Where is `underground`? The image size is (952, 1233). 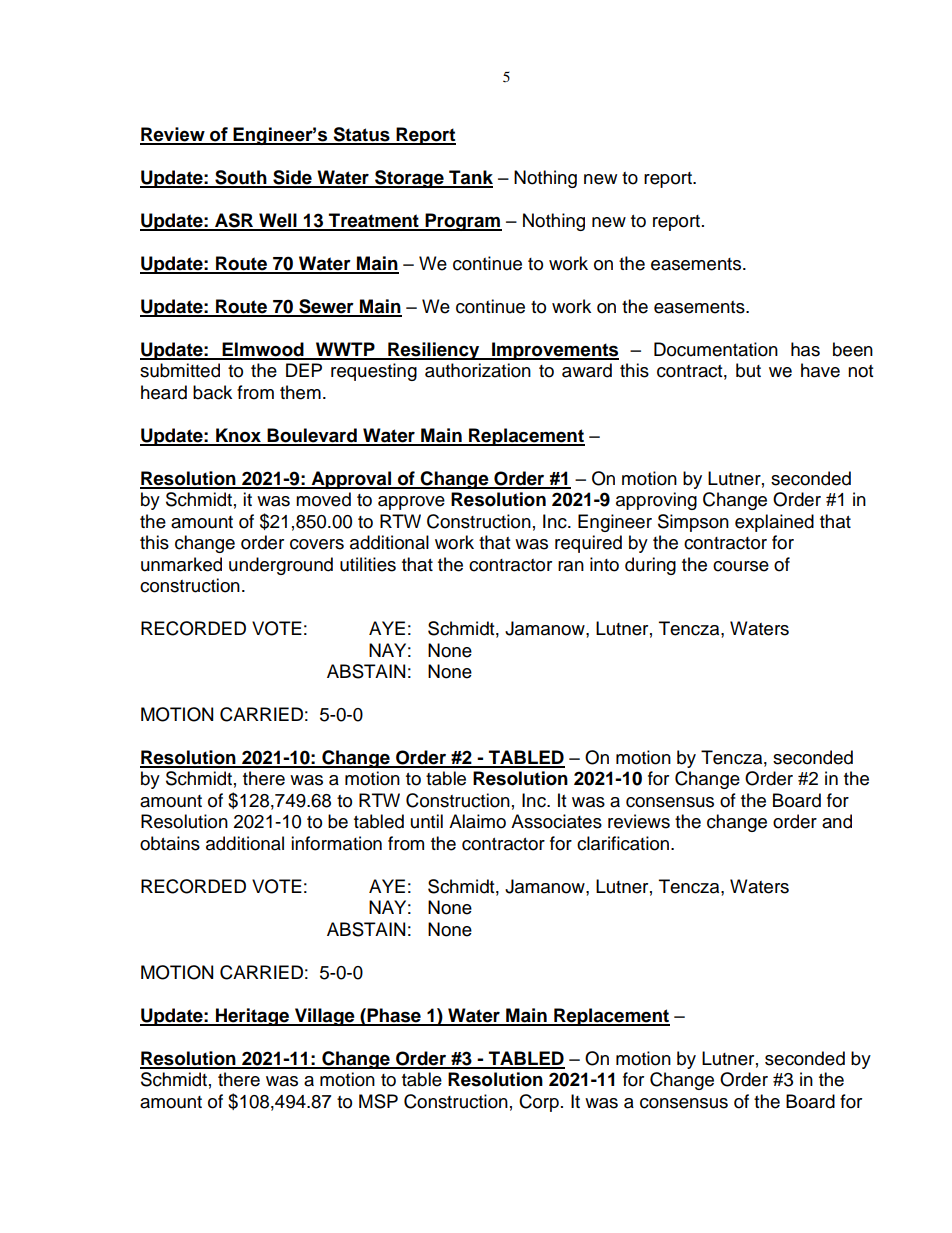
underground is located at coordinates (281, 566).
